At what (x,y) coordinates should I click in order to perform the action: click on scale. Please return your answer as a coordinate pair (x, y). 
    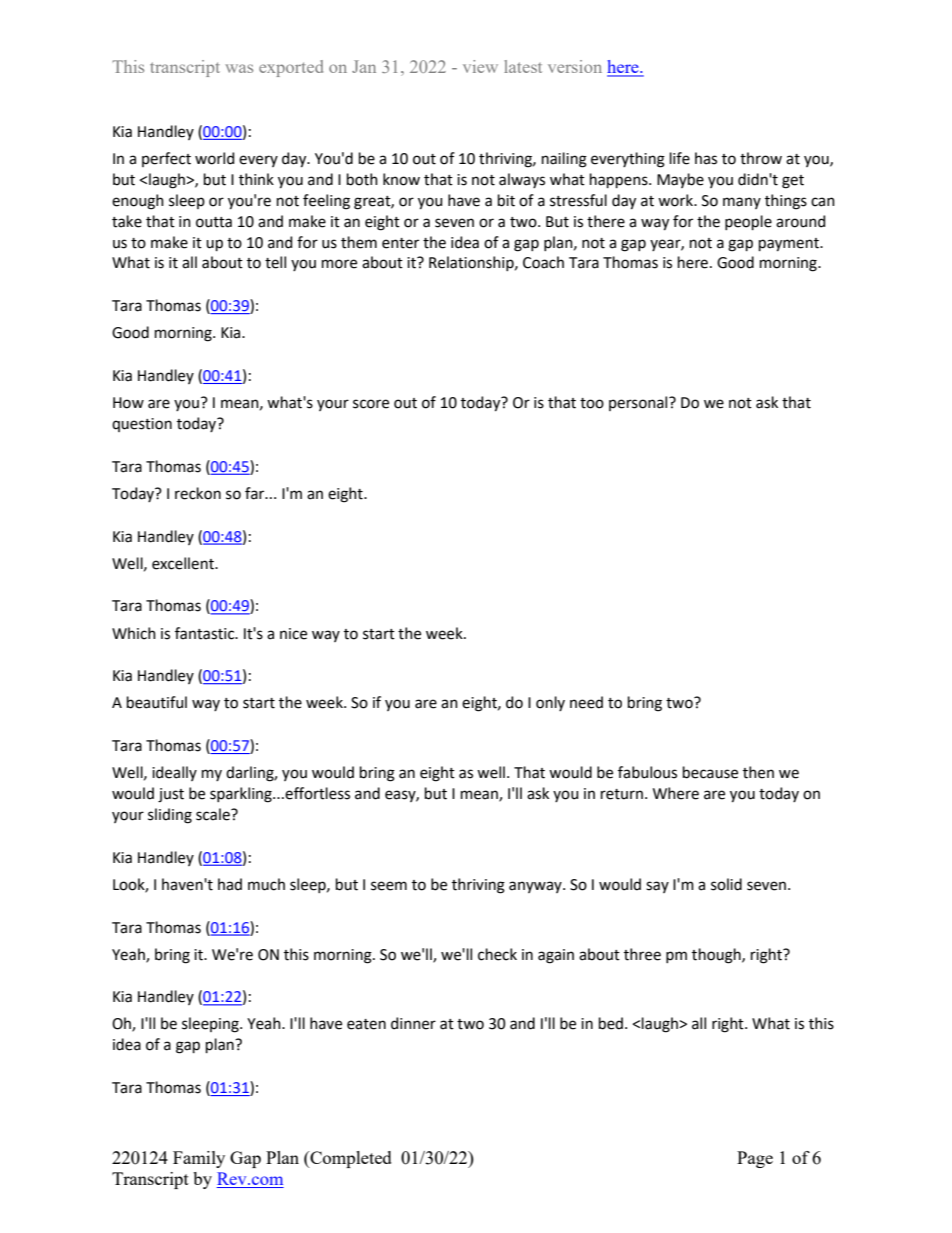
    Looking at the image, I should click on (214, 814).
